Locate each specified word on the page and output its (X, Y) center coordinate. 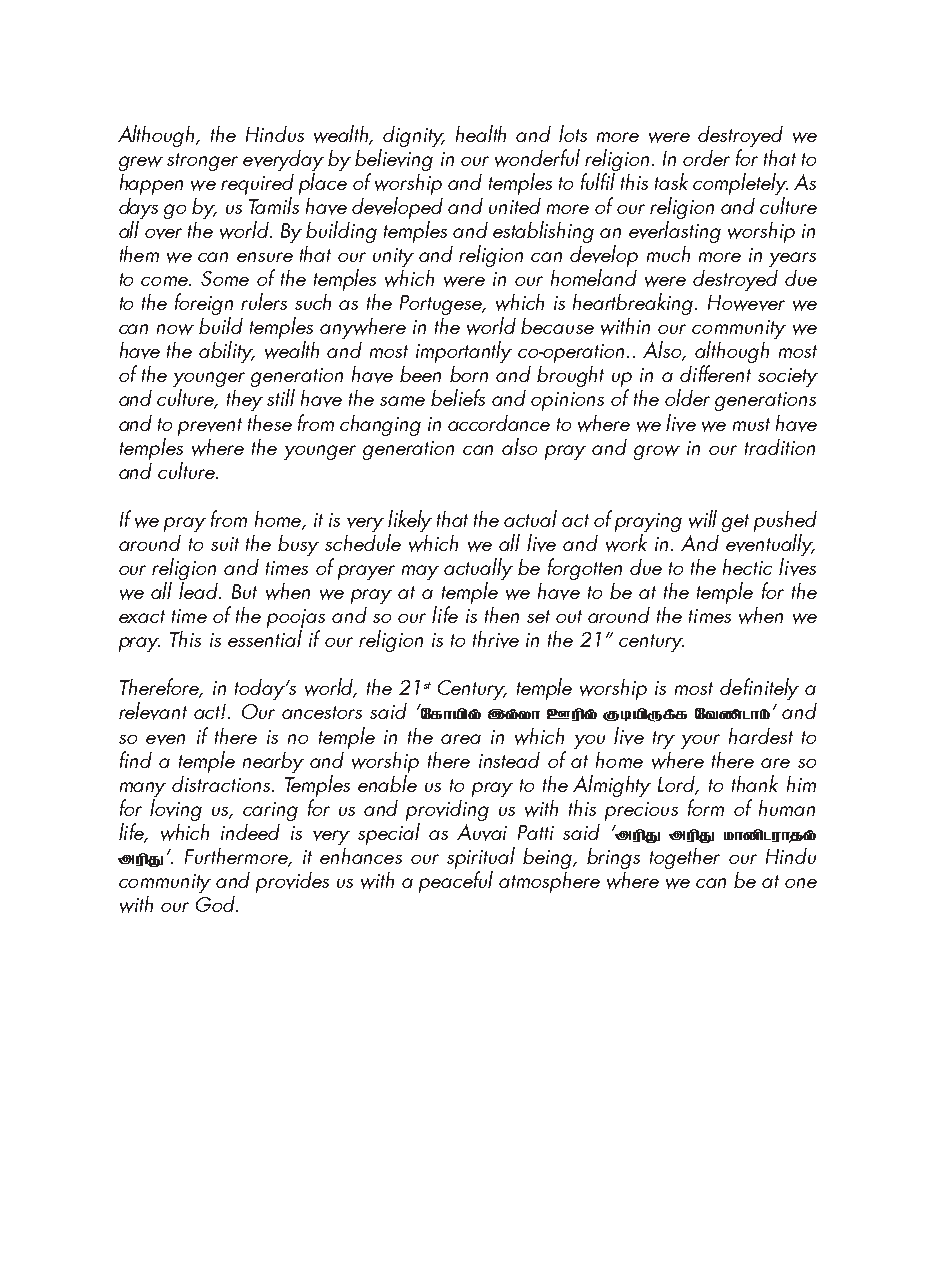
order (706, 158)
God (216, 904)
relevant (153, 711)
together (685, 858)
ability (227, 352)
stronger (202, 162)
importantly (464, 352)
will (703, 519)
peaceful (456, 882)
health (481, 133)
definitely (759, 689)
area (461, 739)
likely (410, 522)
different (715, 373)
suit (225, 544)
